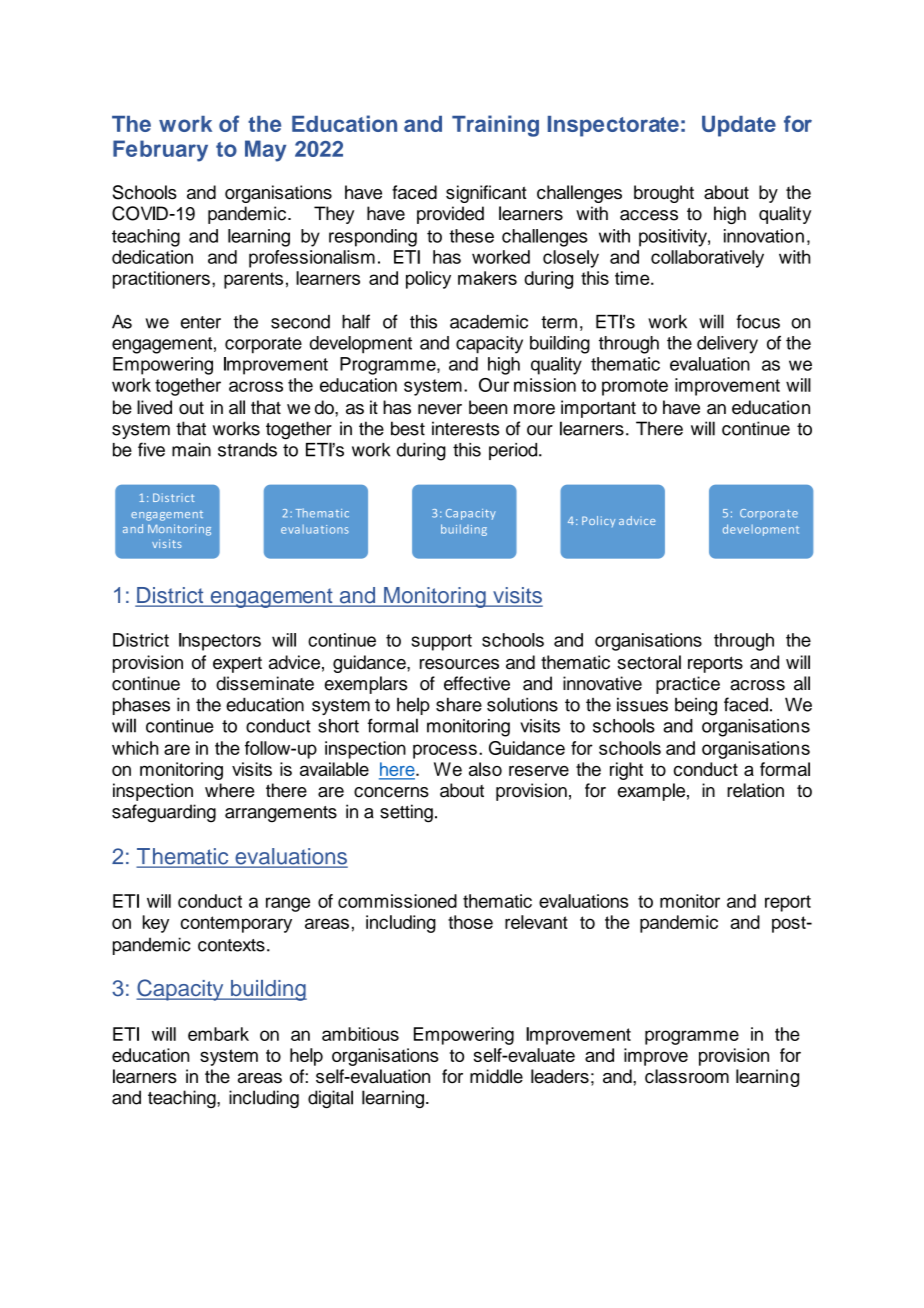 Image resolution: width=924 pixels, height=1308 pixels. Describe the element at coordinates (191, 450) in the image. I see `main` at that location.
